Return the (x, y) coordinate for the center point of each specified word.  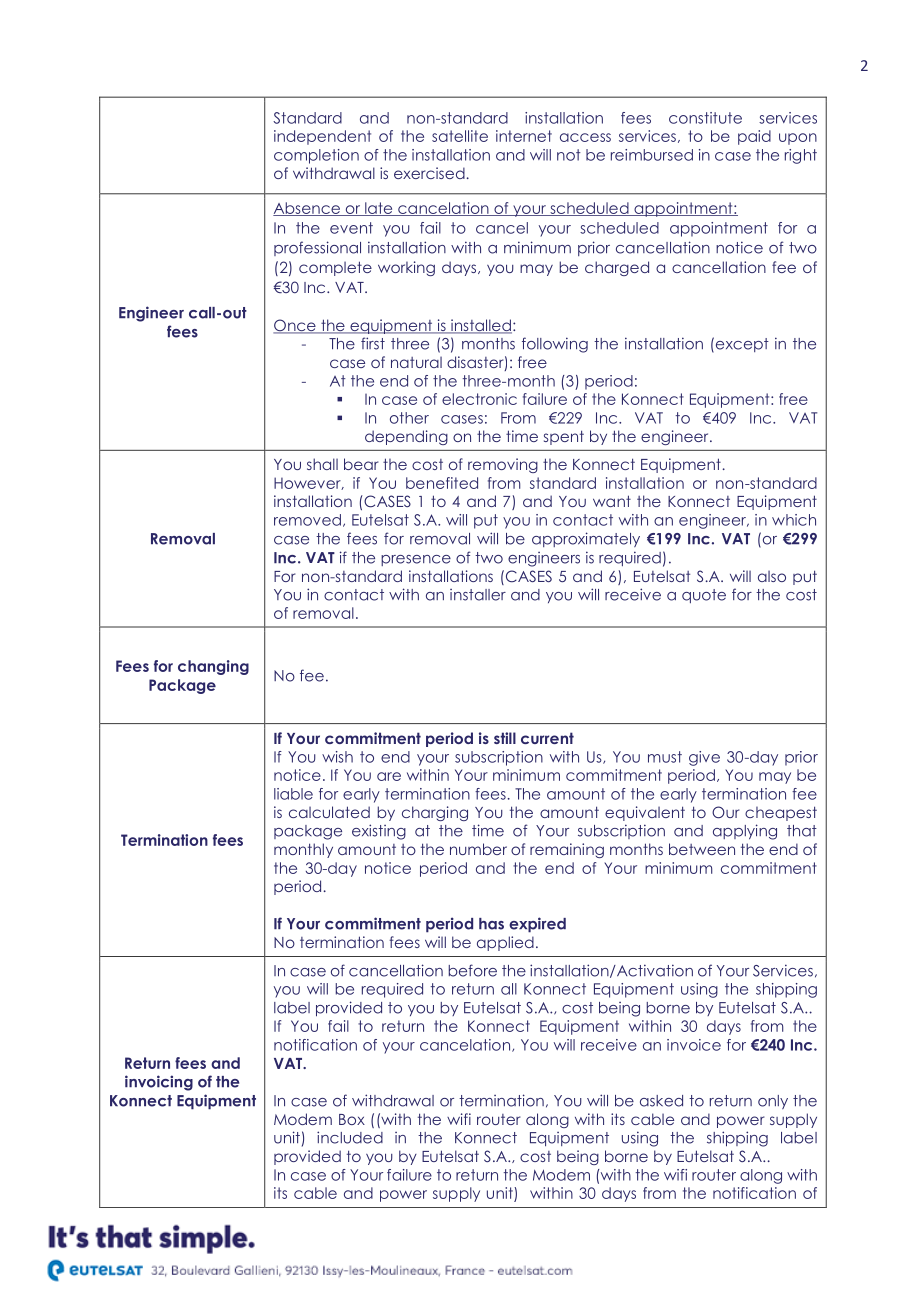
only (773, 1102)
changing (213, 667)
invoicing (159, 1083)
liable (293, 794)
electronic (479, 399)
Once (295, 326)
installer (478, 595)
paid (754, 137)
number (478, 849)
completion (316, 156)
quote (704, 596)
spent (564, 437)
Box (352, 1119)
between (702, 849)
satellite (460, 136)
